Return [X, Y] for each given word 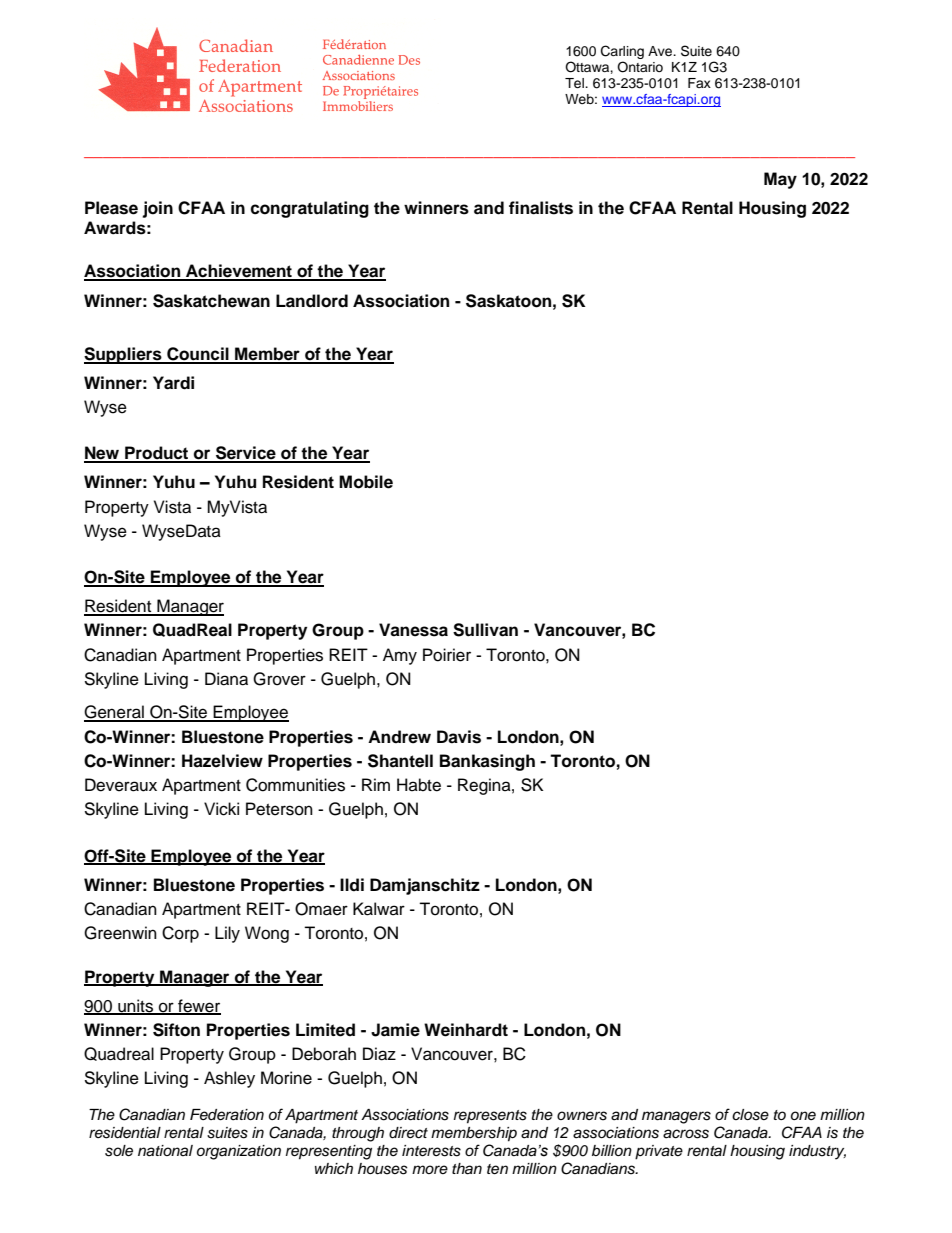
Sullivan [485, 630]
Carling [622, 53]
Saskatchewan [211, 301]
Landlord [312, 301]
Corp [180, 934]
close [750, 1115]
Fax [699, 83]
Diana [226, 679]
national [165, 1151]
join [157, 209]
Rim [376, 784]
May [780, 180]
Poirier [447, 655]
